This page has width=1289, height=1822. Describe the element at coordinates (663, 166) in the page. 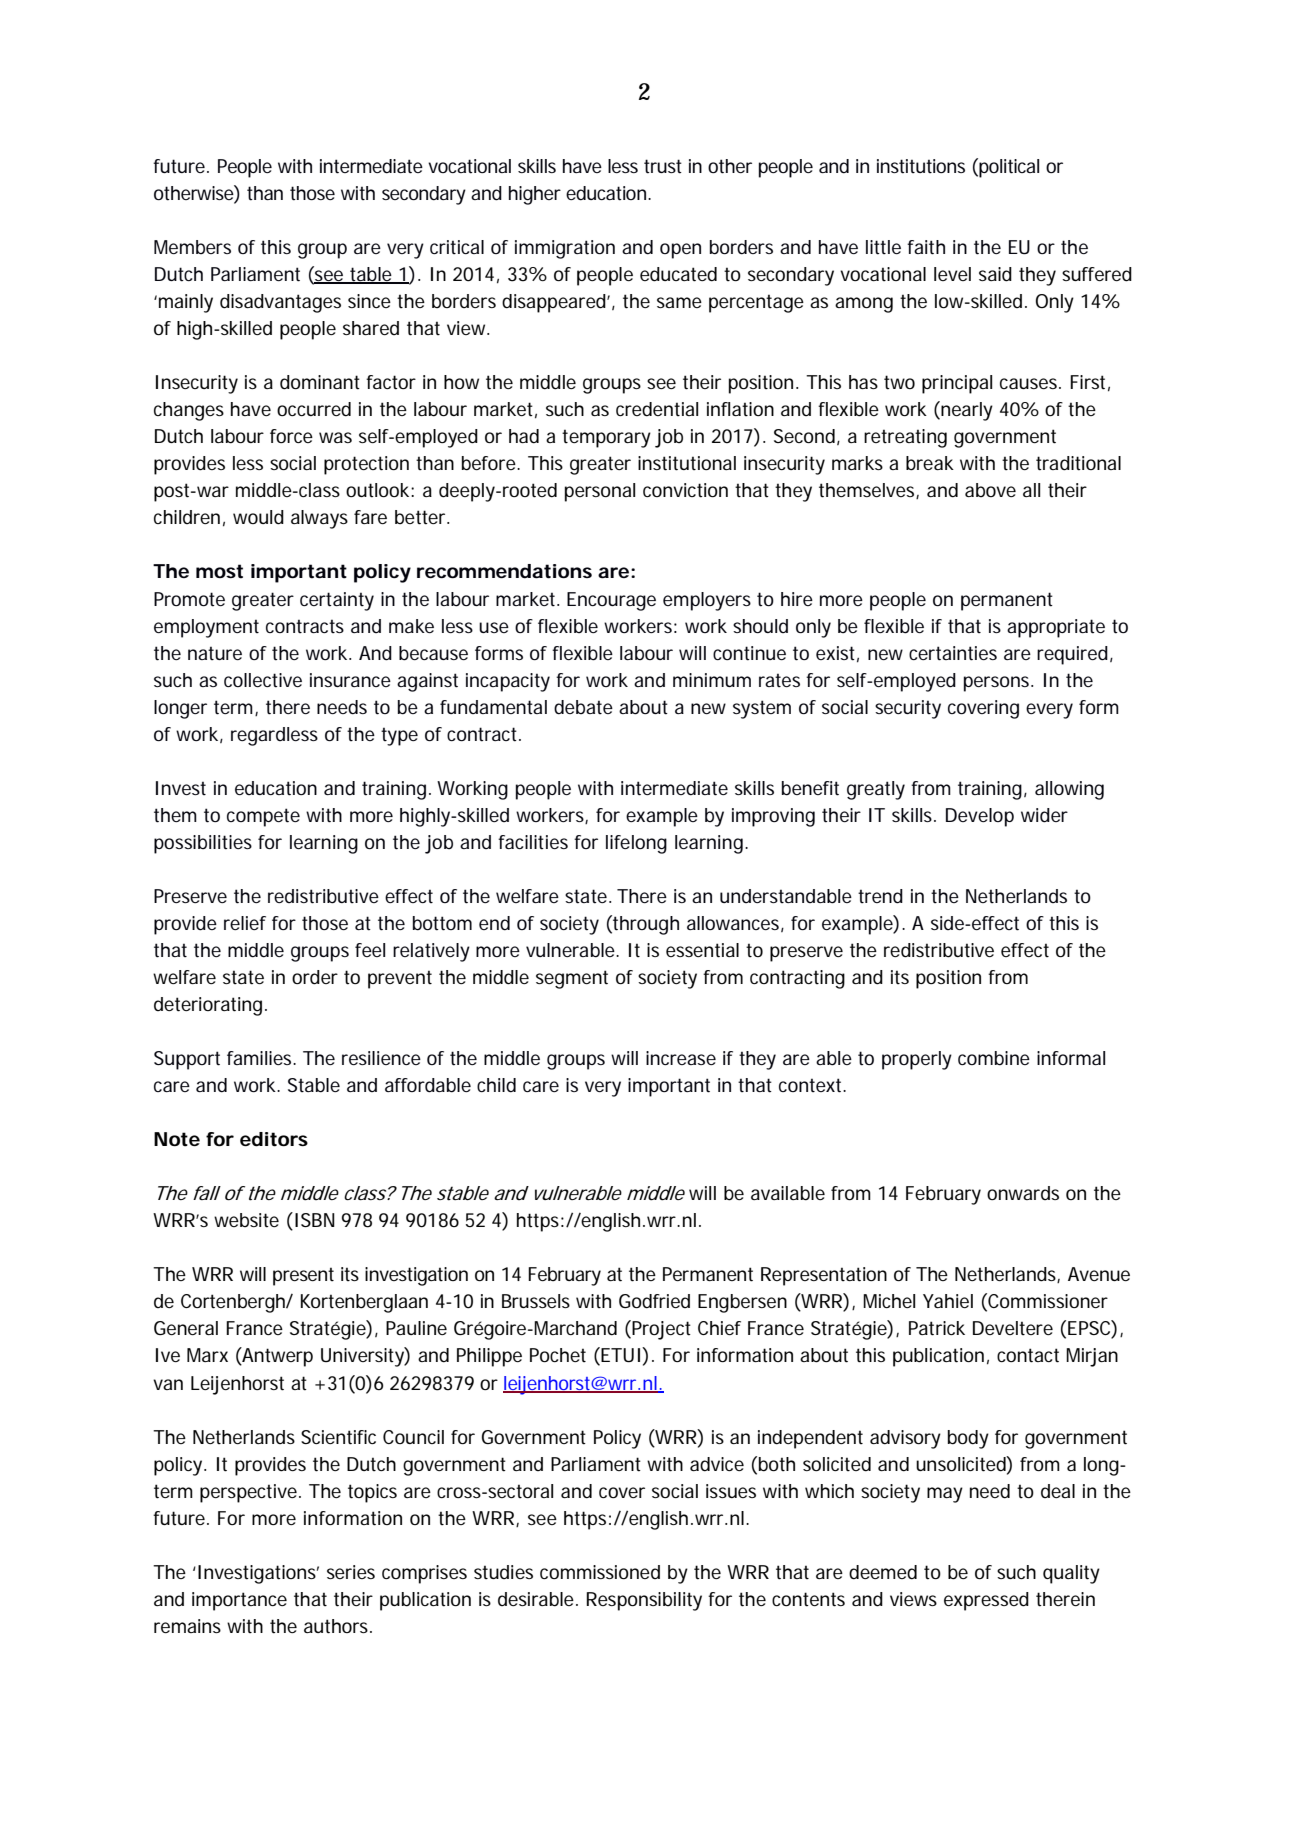

I see `trust` at that location.
